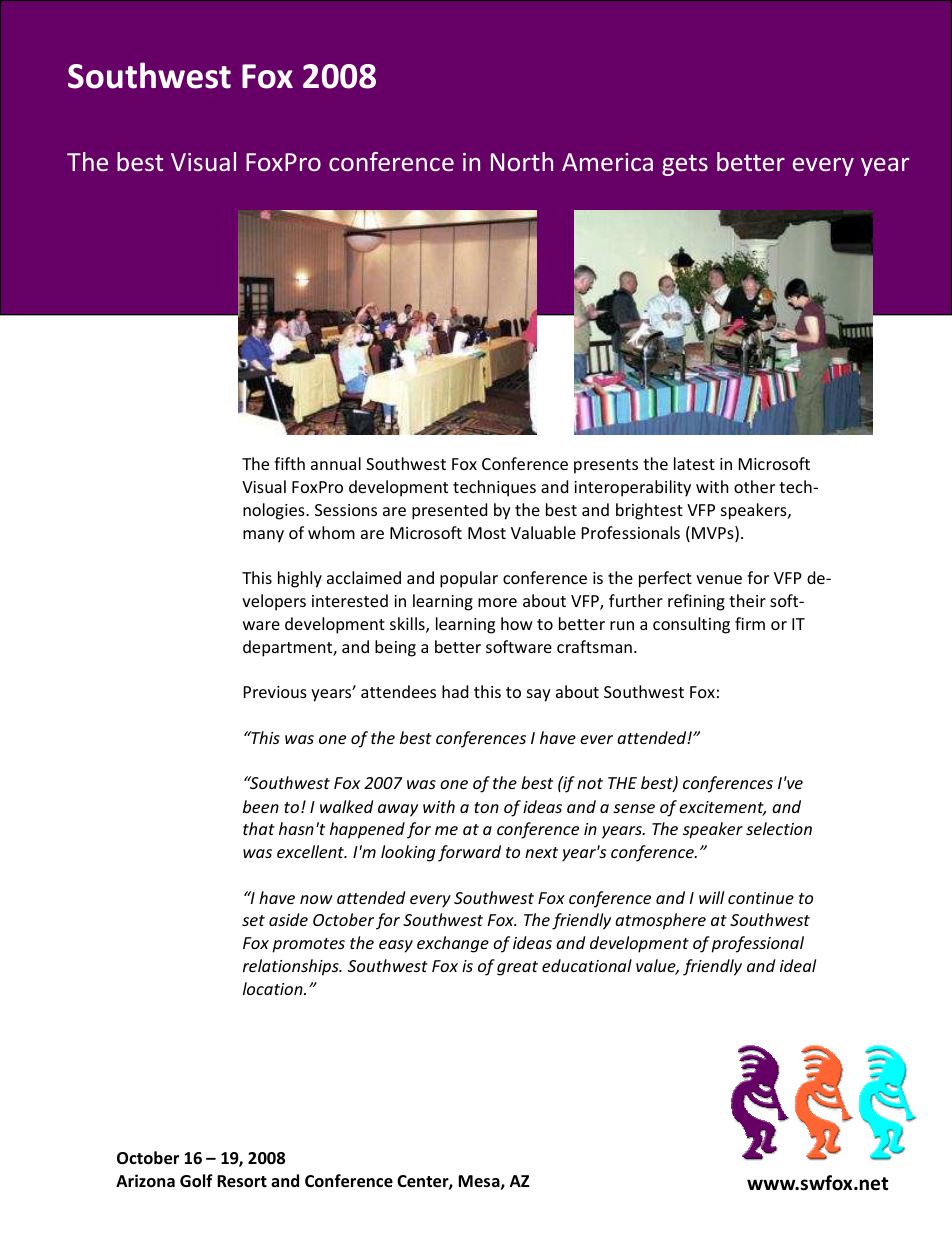 The image size is (952, 1233). I want to click on Resort, so click(242, 1181).
